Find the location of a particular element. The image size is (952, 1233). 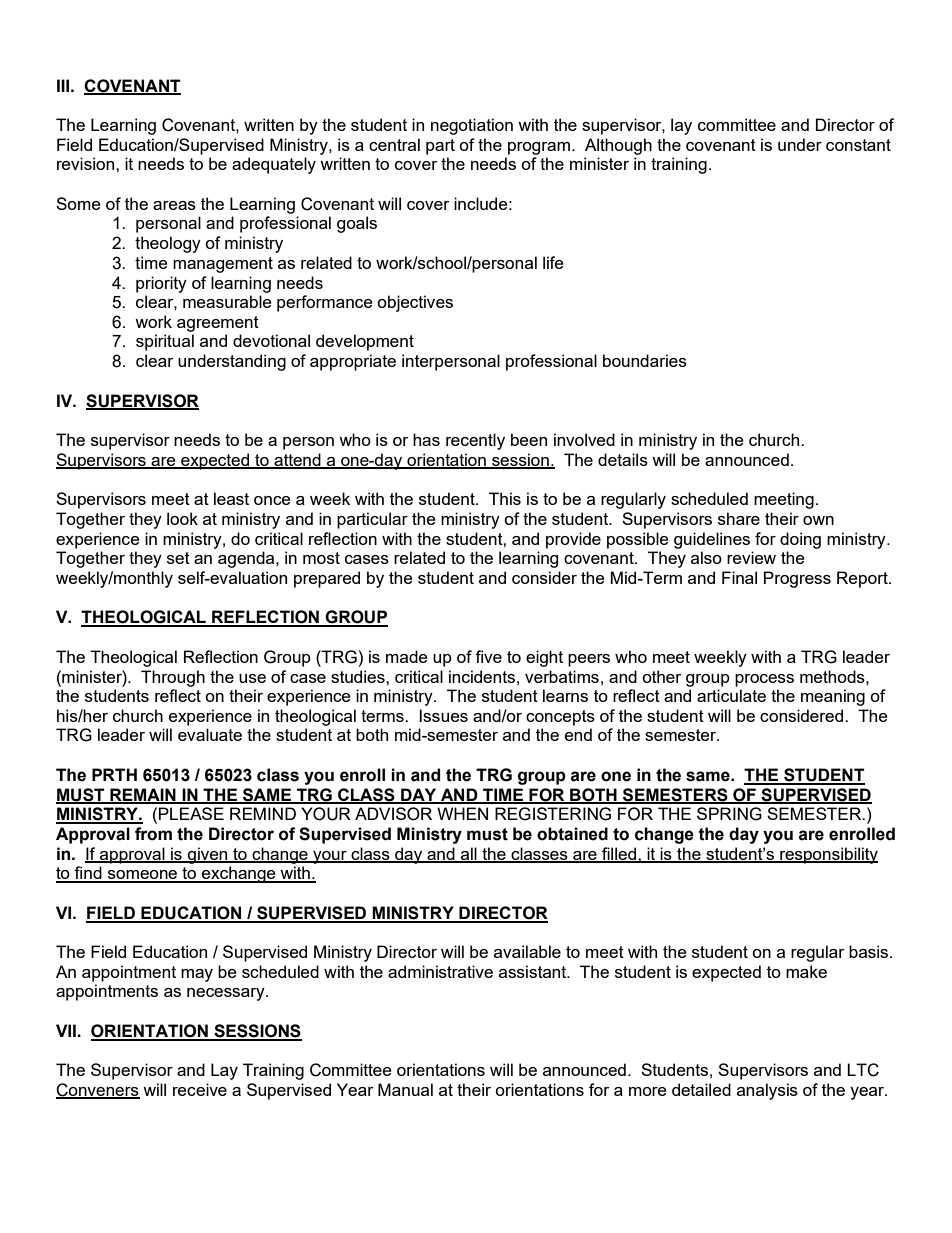

negotiation is located at coordinates (472, 126).
